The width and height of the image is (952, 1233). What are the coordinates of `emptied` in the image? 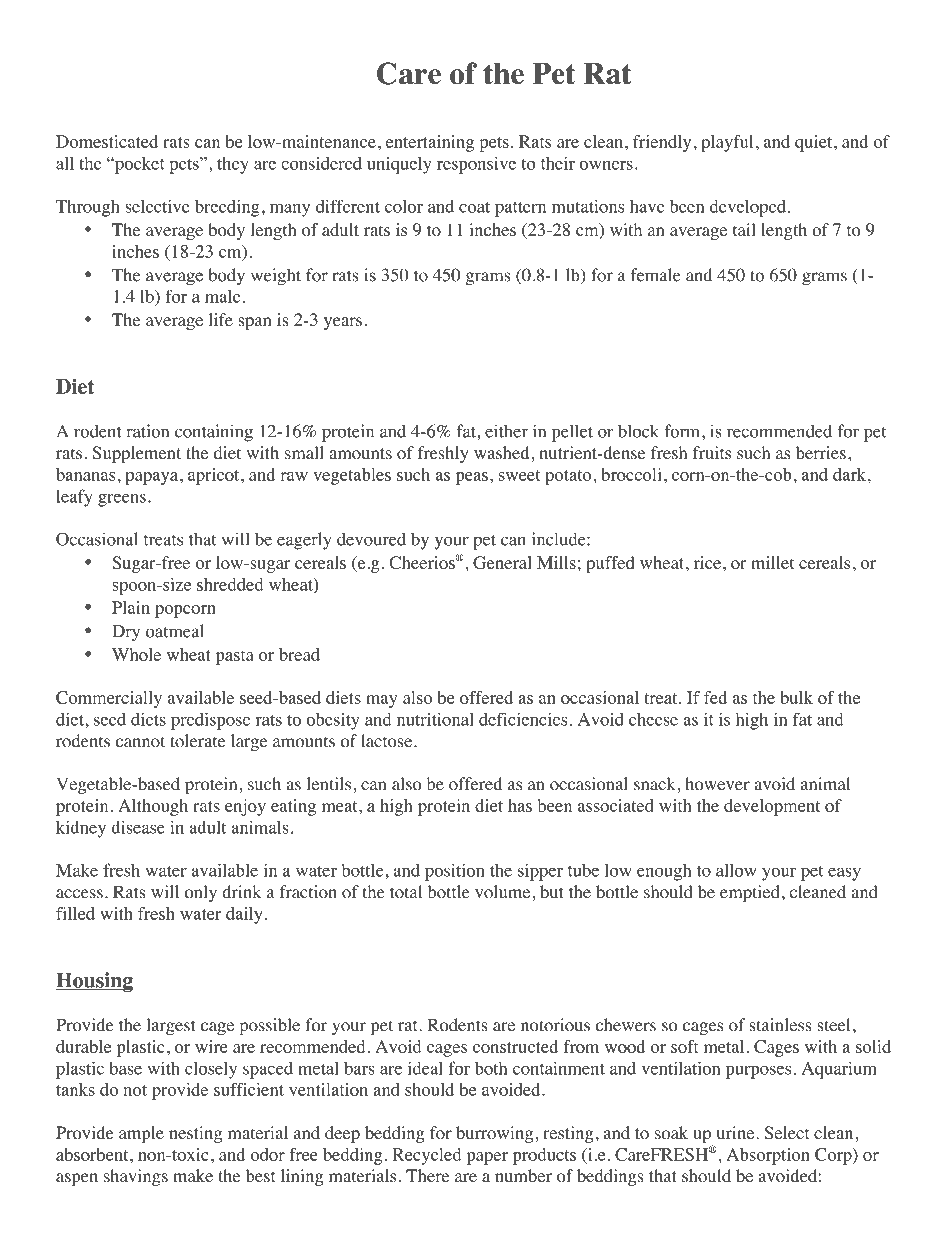 It's located at (750, 893).
